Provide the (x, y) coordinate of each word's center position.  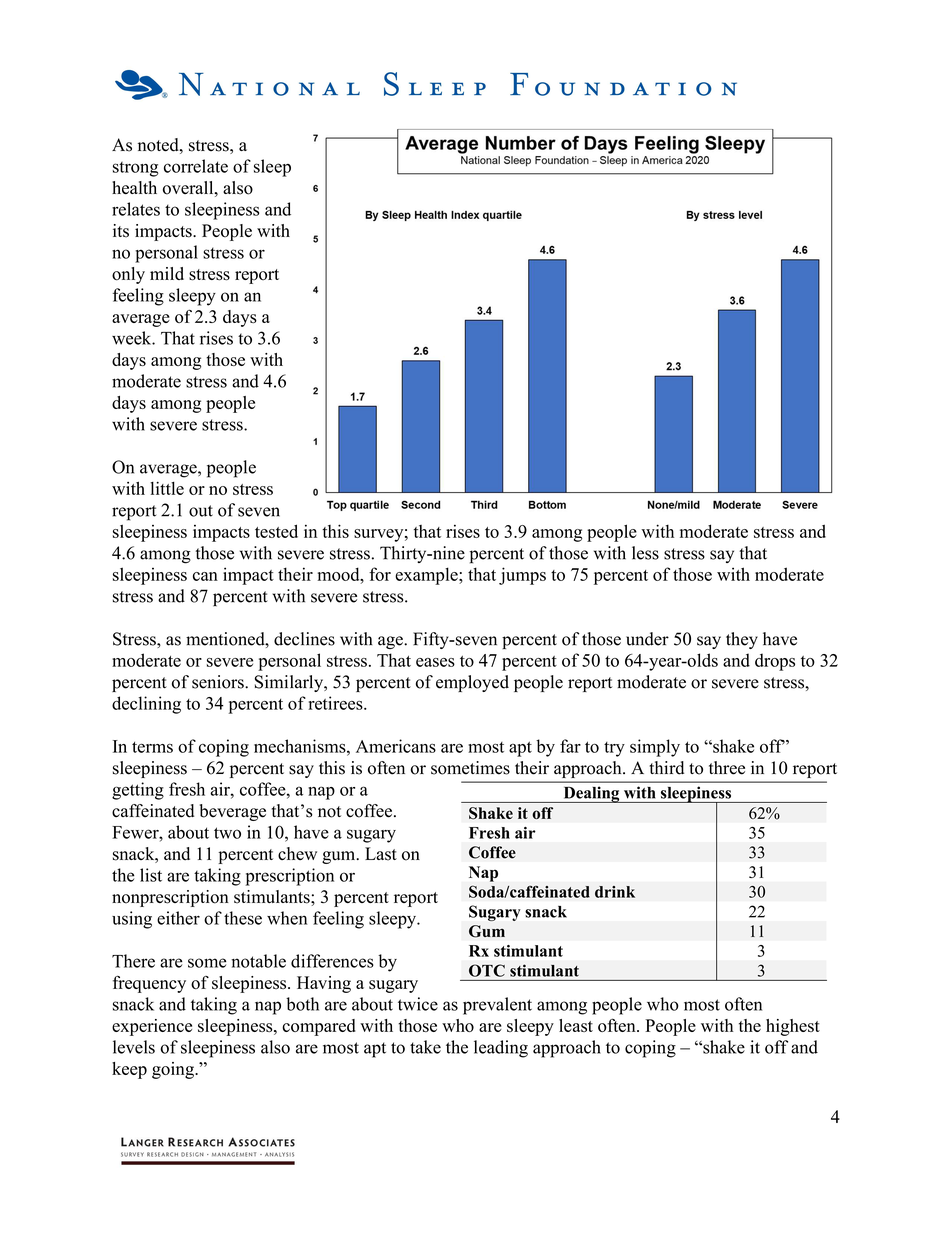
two (227, 833)
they (742, 640)
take (425, 1047)
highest (793, 1027)
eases (435, 662)
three (727, 768)
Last (381, 854)
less (645, 553)
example (427, 576)
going (174, 1070)
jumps (522, 576)
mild (167, 273)
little (167, 488)
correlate (196, 166)
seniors (219, 682)
